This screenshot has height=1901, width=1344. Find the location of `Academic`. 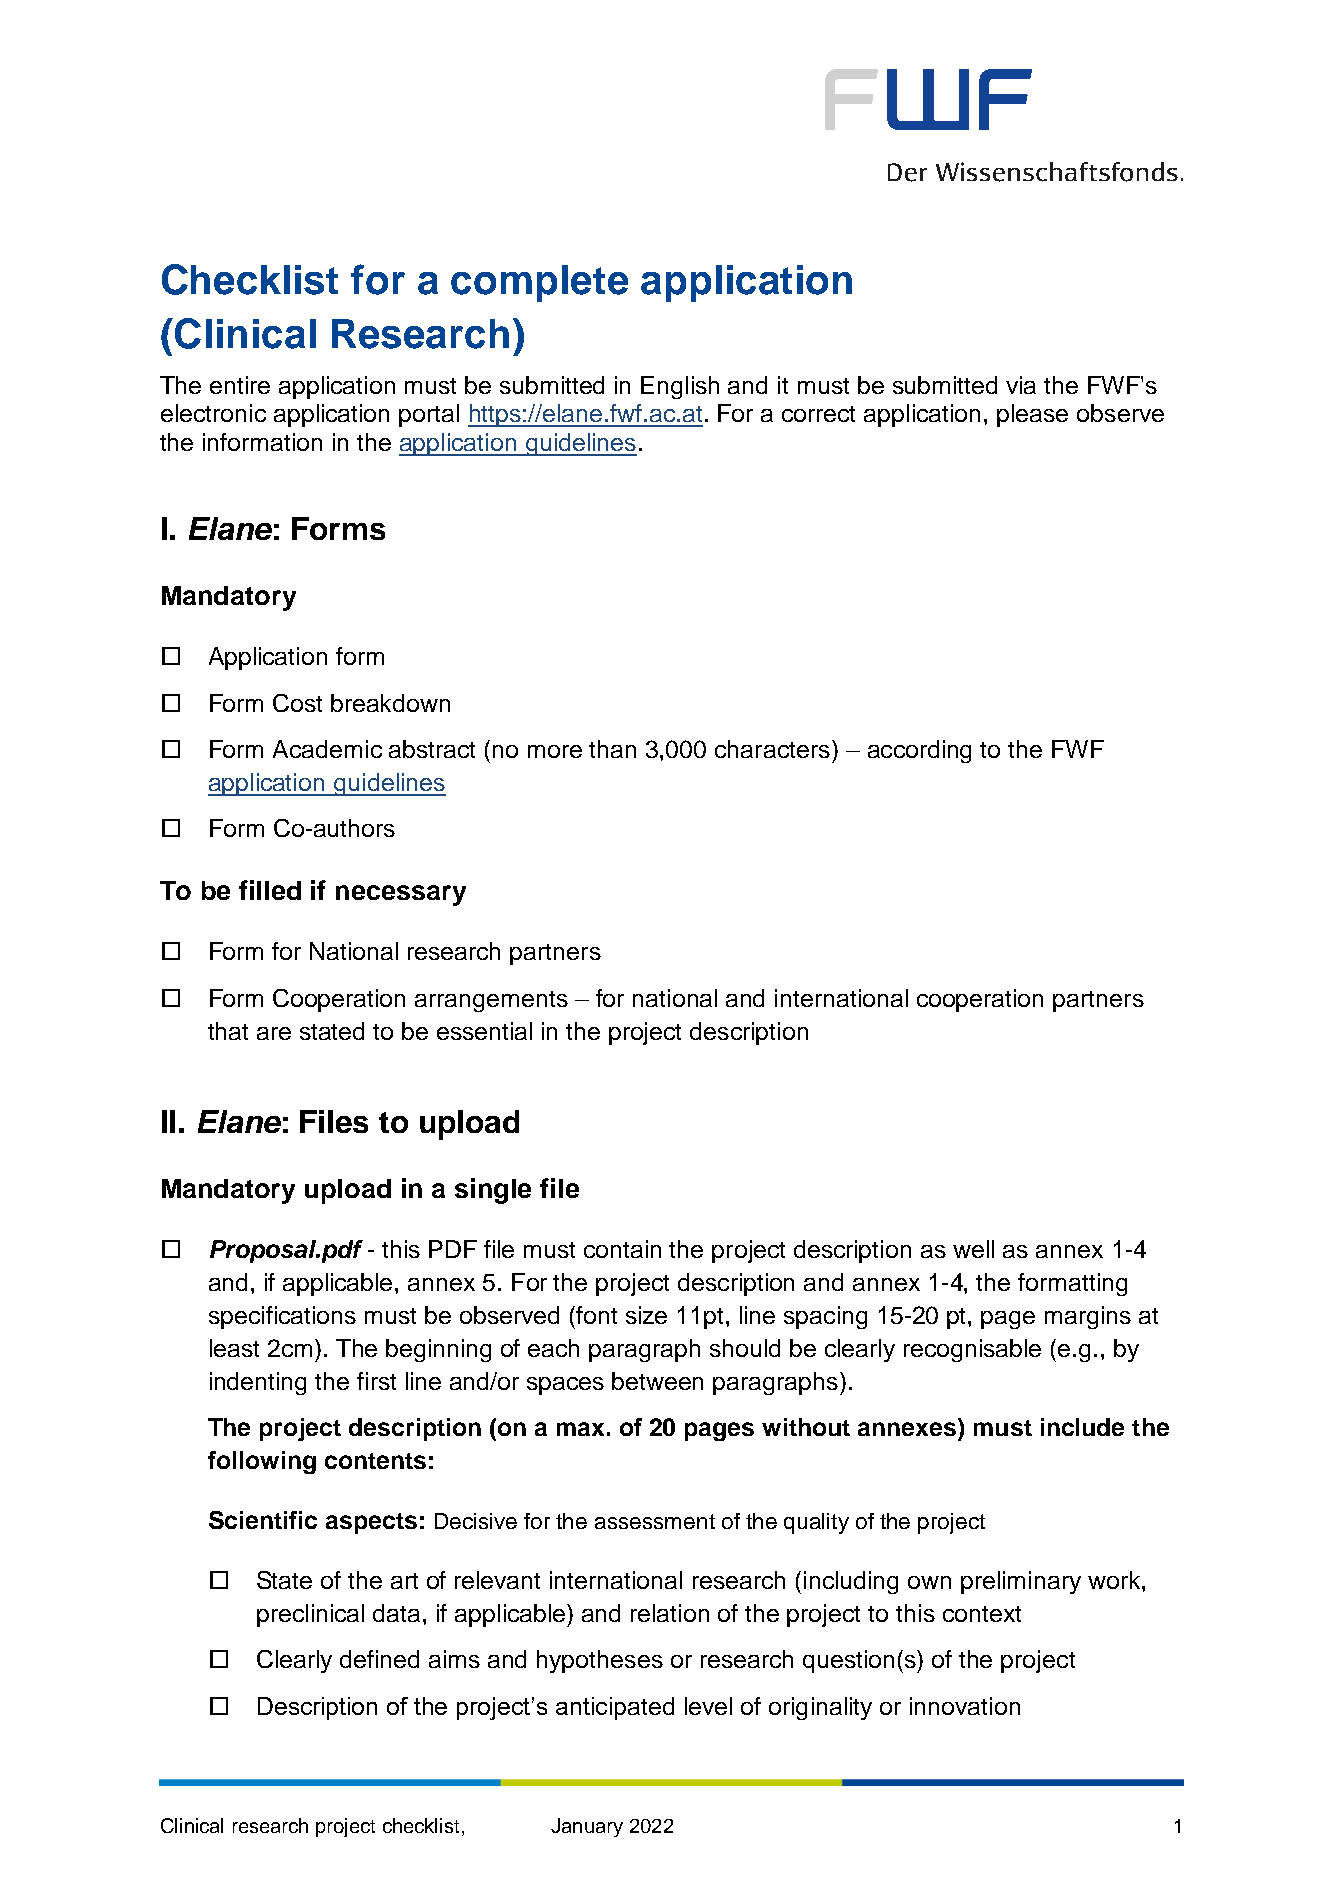

Academic is located at coordinates (327, 749).
